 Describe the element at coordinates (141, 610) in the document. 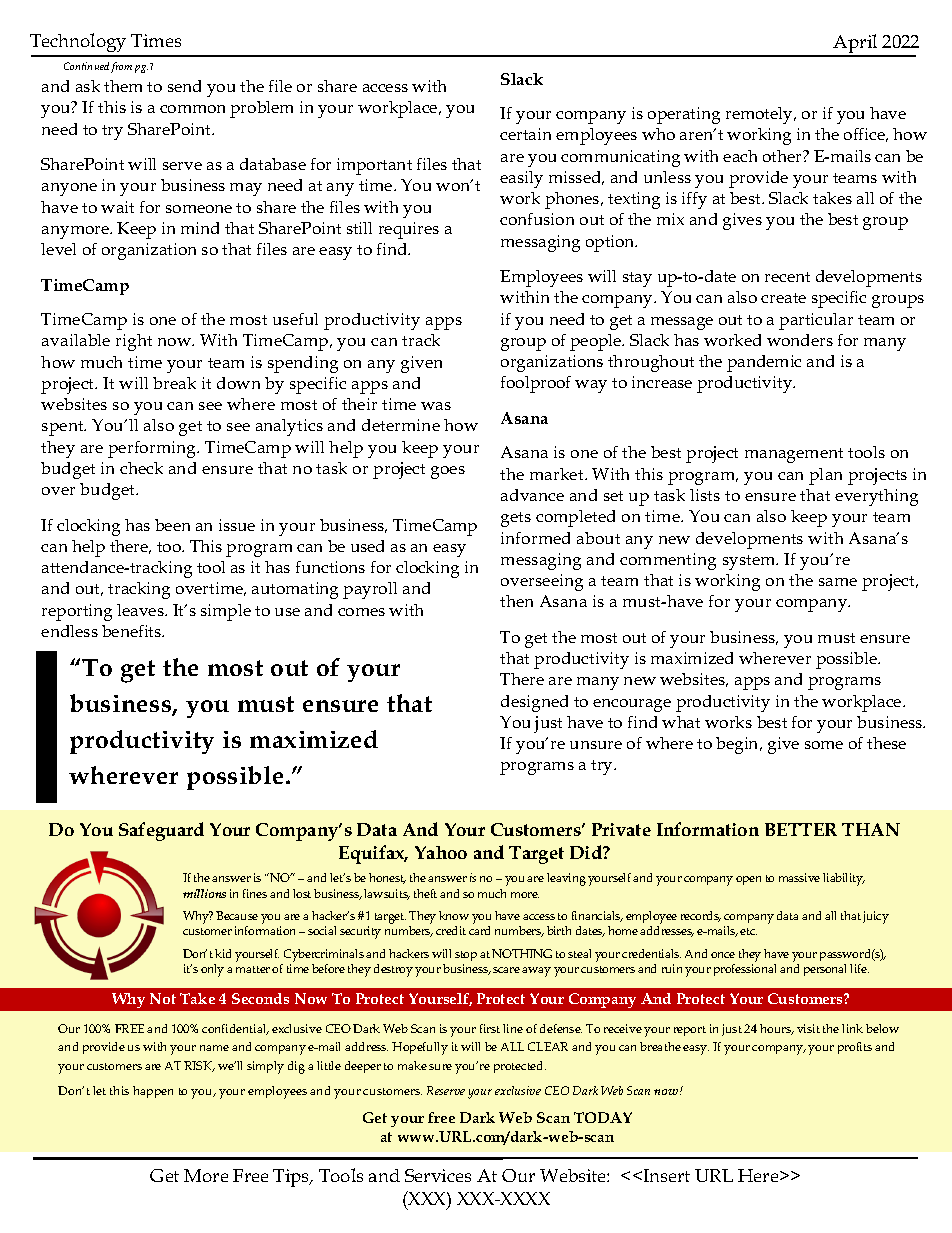

I see `leaves` at that location.
